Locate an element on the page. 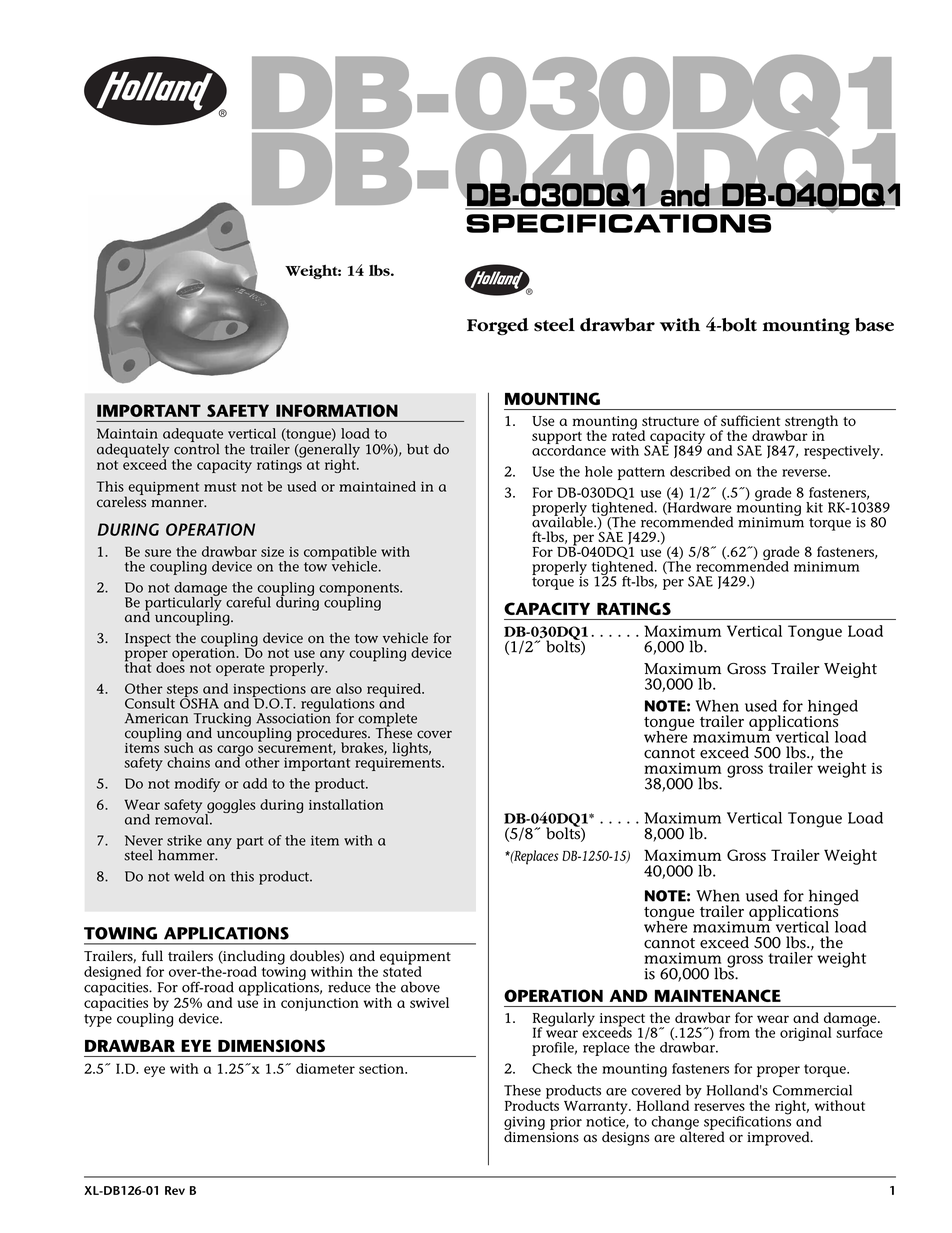 Image resolution: width=952 pixels, height=1233 pixels. kit is located at coordinates (814, 507).
